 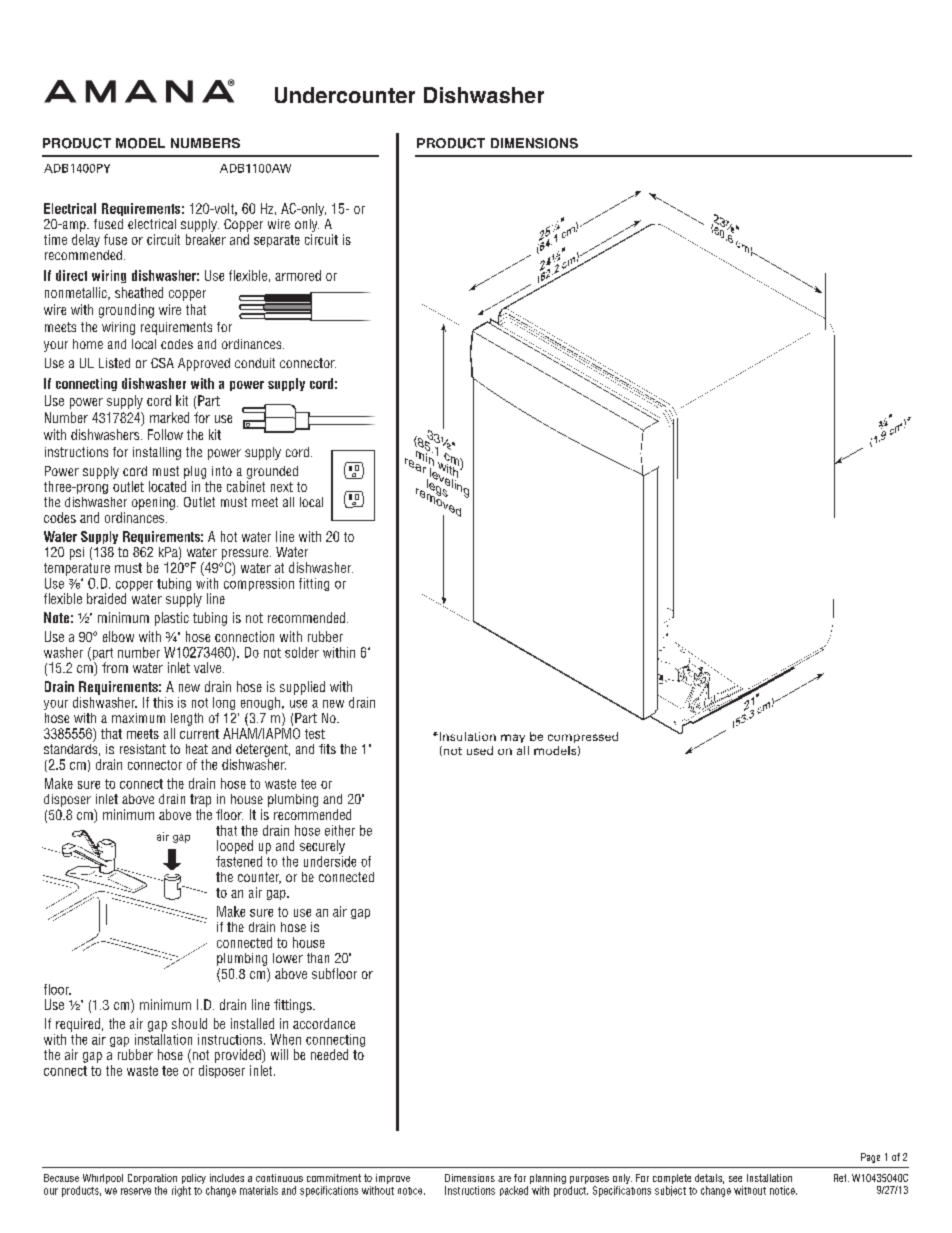 What do you see at coordinates (277, 241) in the screenshot?
I see `separate` at bounding box center [277, 241].
